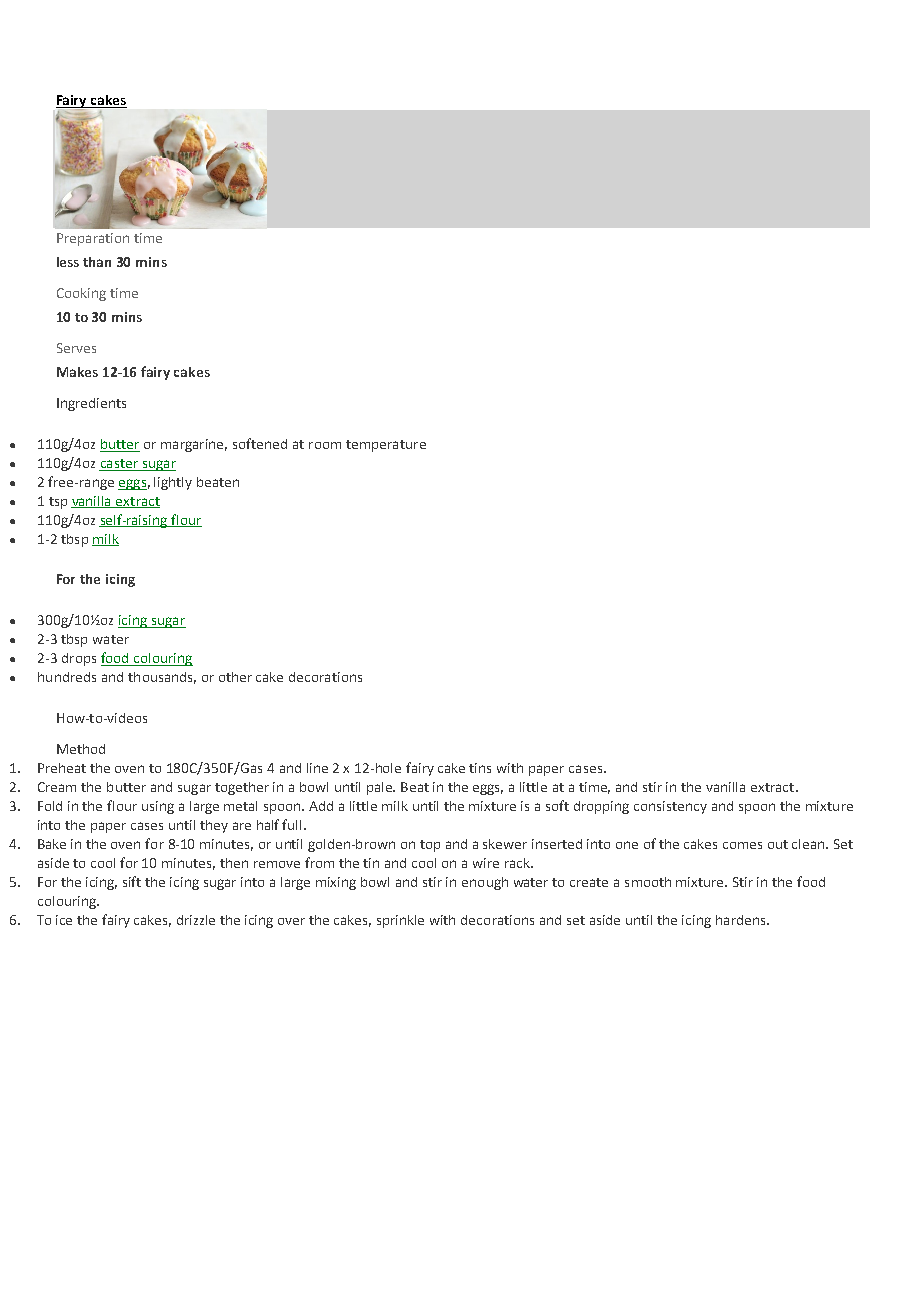  I want to click on drops, so click(79, 659).
